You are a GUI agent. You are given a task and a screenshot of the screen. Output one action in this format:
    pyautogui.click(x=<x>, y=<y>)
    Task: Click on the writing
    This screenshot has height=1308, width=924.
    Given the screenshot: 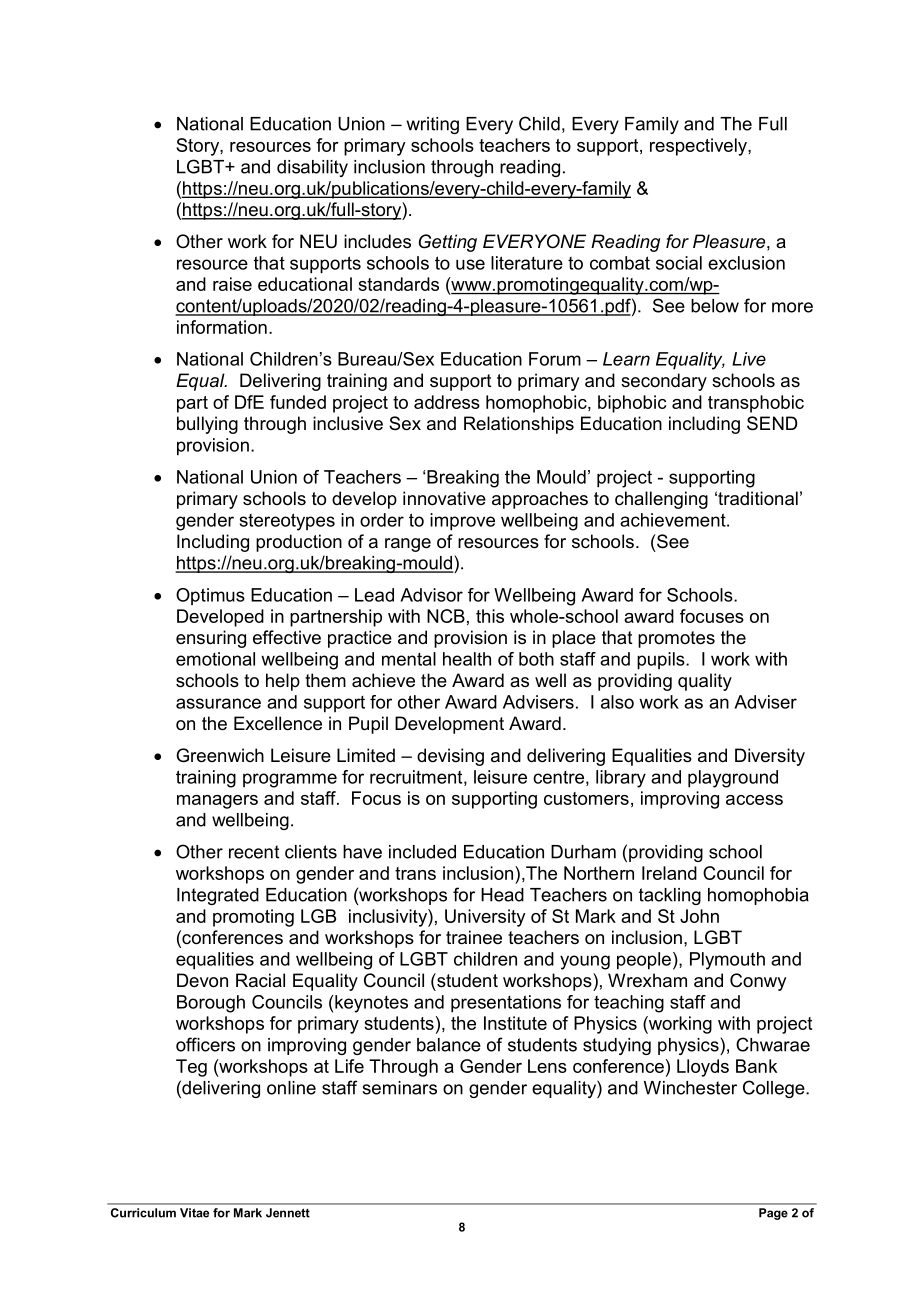 What is the action you would take?
    pyautogui.click(x=433, y=125)
